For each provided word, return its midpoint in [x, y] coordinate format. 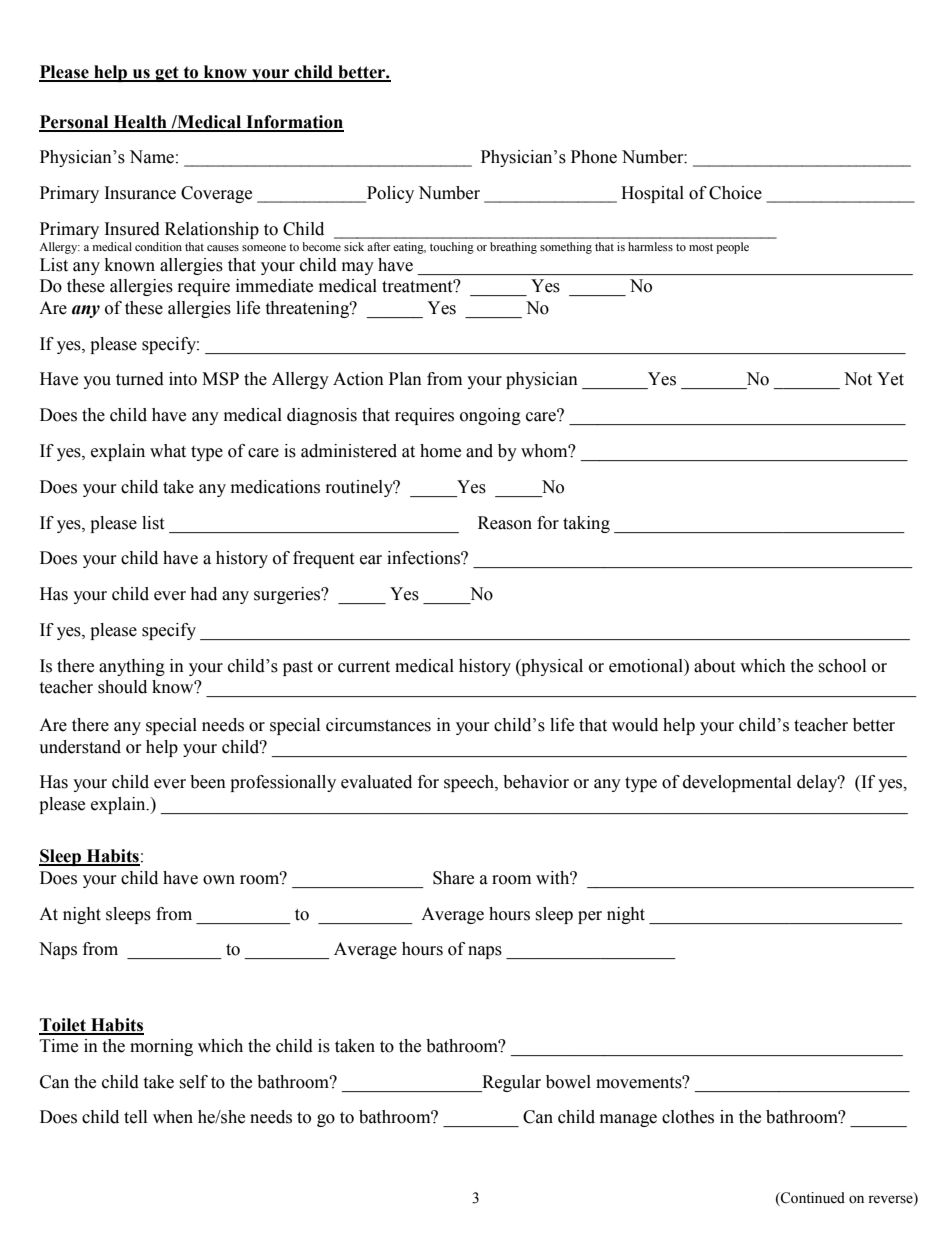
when [173, 1117]
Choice [735, 193]
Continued [812, 1198]
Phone [594, 157]
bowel [568, 1082]
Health [140, 123]
